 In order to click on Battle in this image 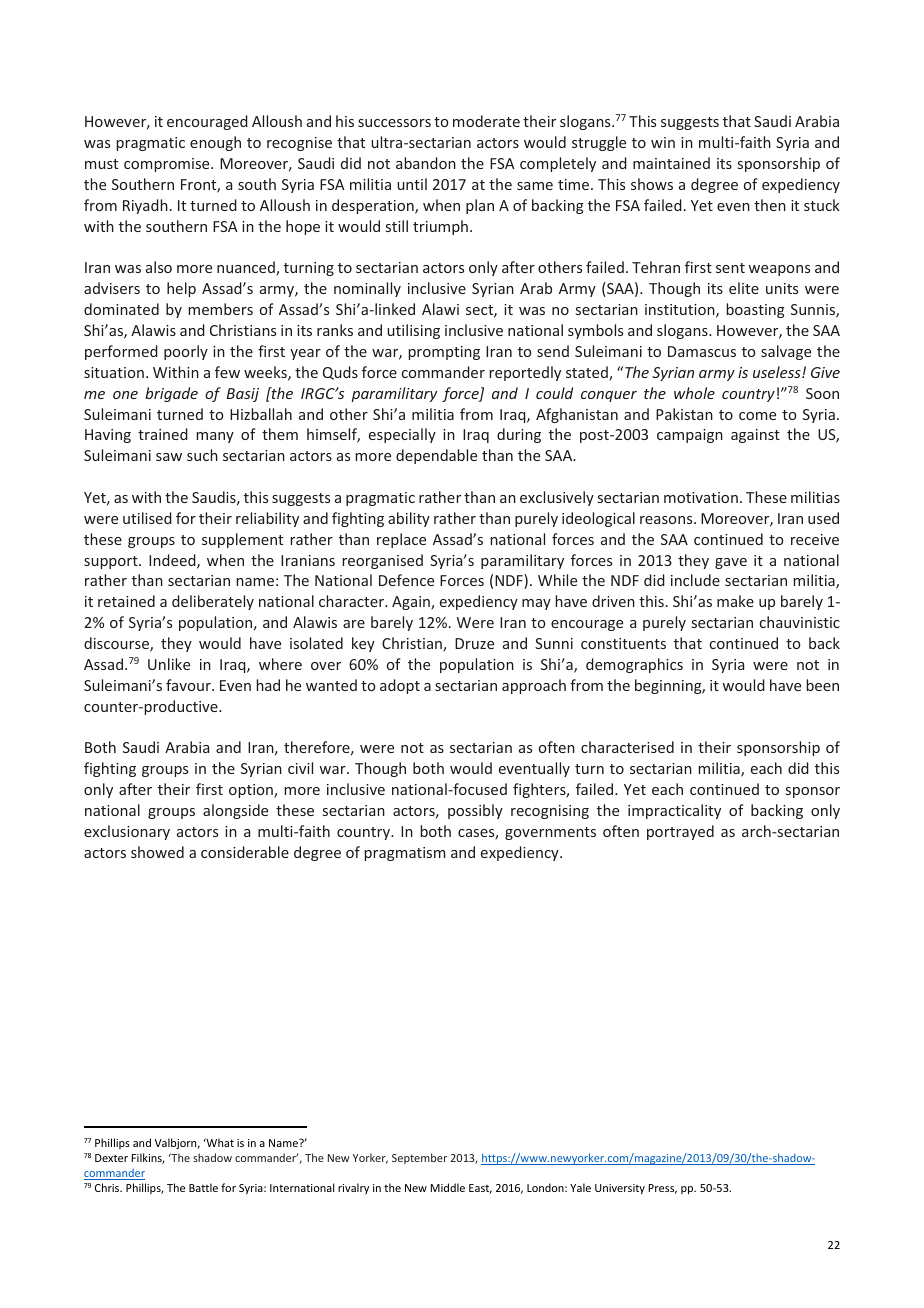, I will do `click(203, 1187)`.
